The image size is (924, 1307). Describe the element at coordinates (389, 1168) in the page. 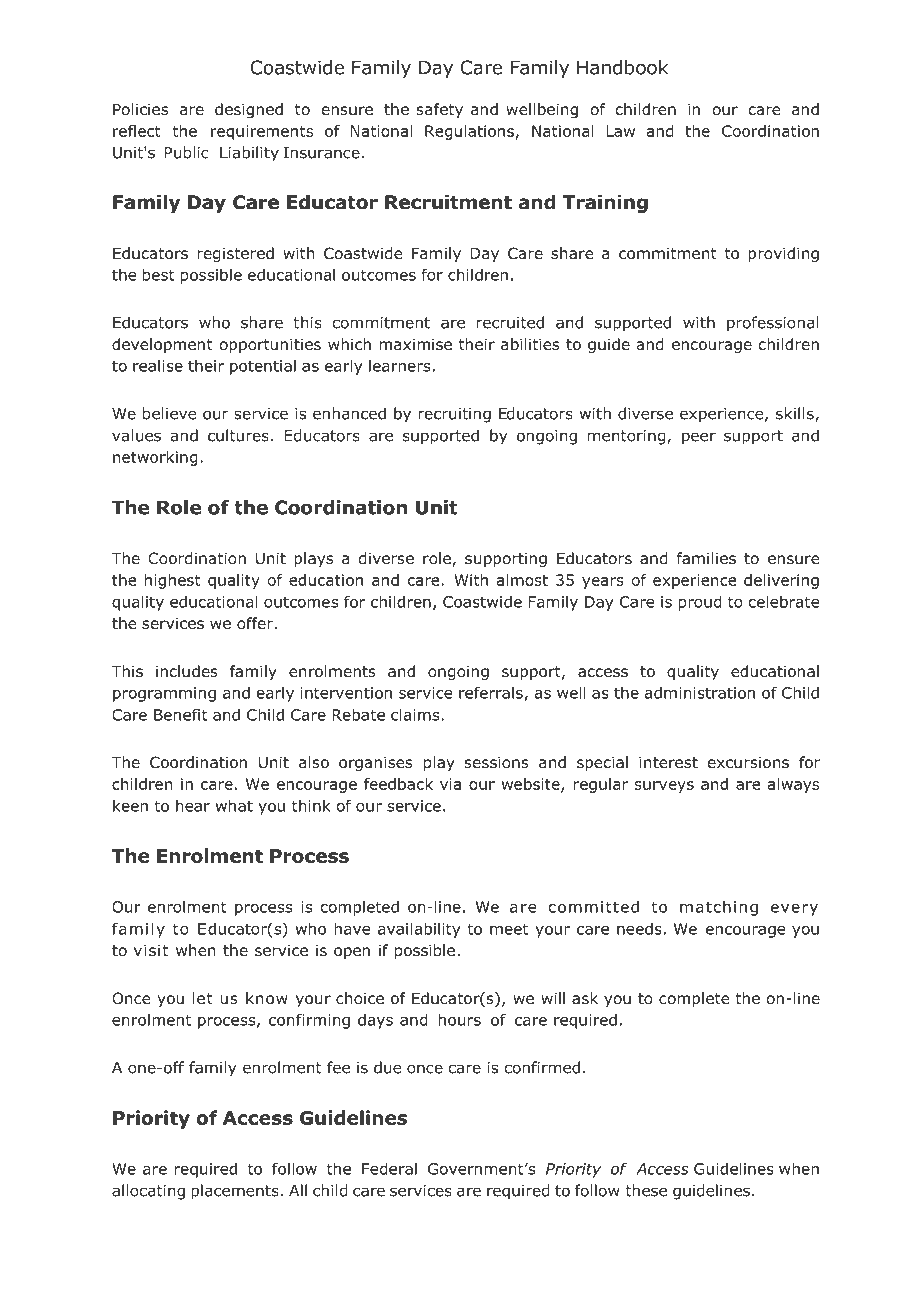

I see `Federal` at that location.
